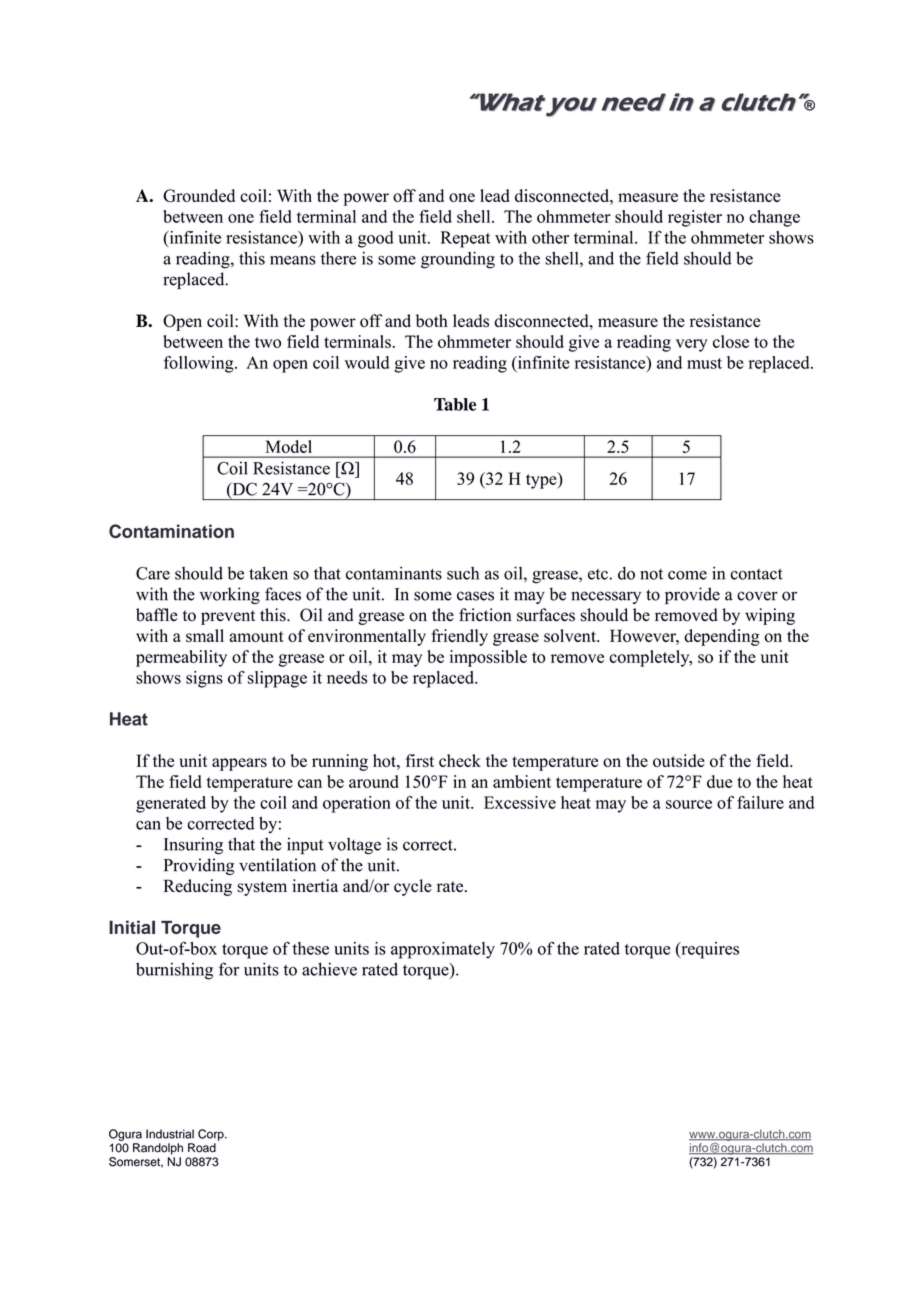  Describe the element at coordinates (212, 1135) in the screenshot. I see `Corp` at that location.
